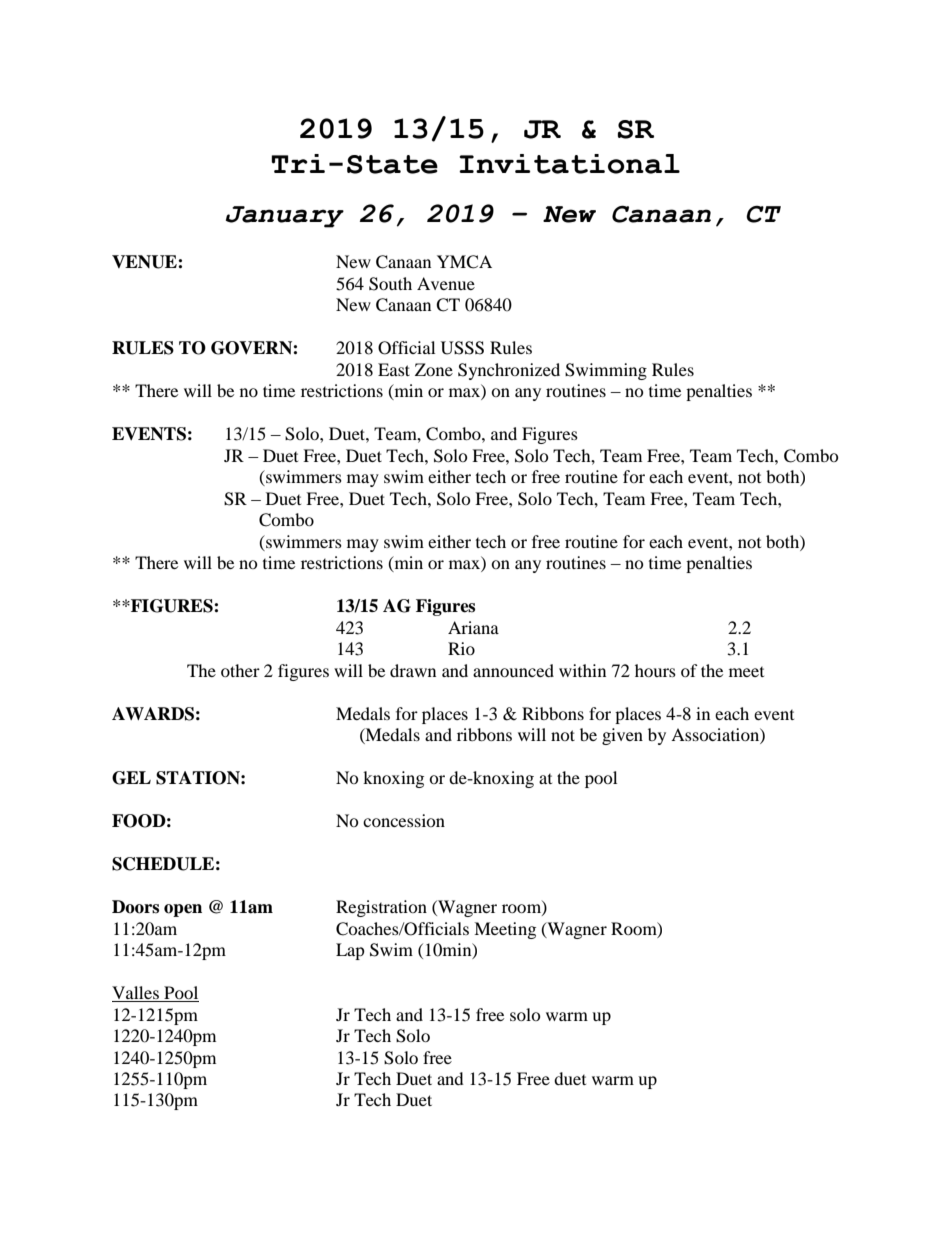  What do you see at coordinates (183, 910) in the image?
I see `open` at bounding box center [183, 910].
